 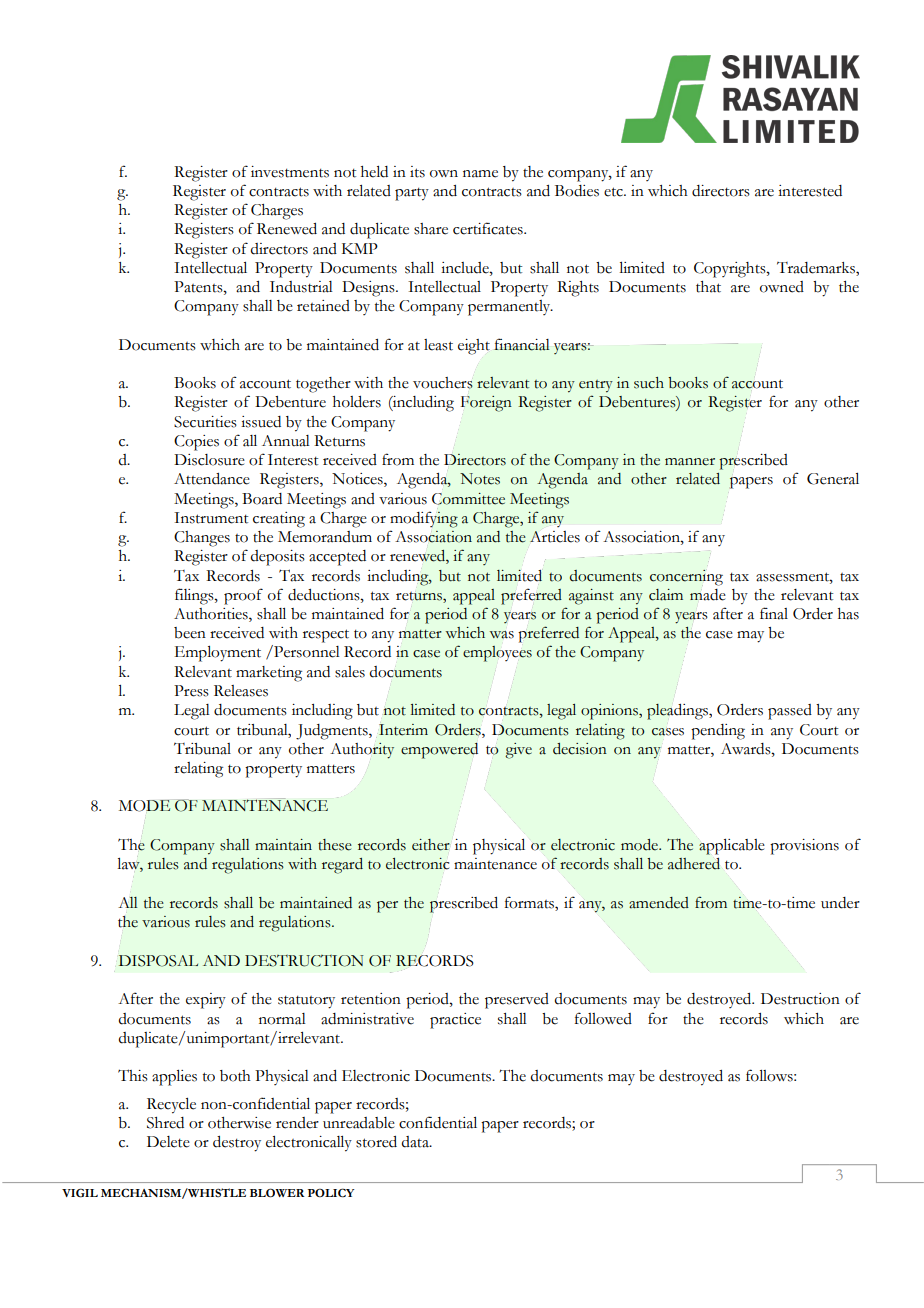 I want to click on under, so click(x=840, y=903).
